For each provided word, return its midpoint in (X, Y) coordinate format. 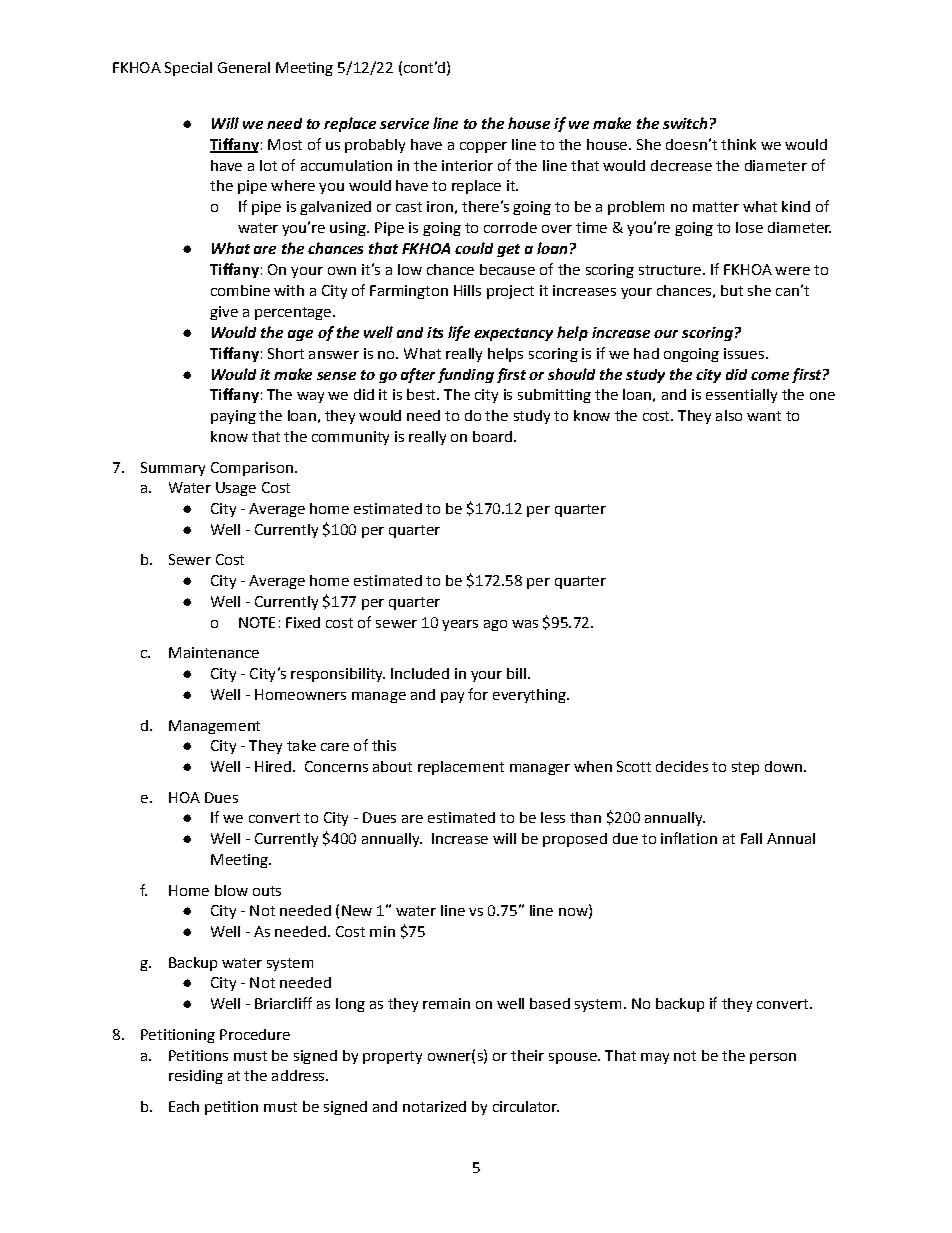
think (738, 144)
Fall (751, 838)
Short (286, 353)
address (299, 1075)
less (553, 817)
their (527, 1055)
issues (744, 353)
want (764, 416)
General (244, 67)
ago (495, 625)
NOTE (257, 622)
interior (467, 165)
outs (267, 891)
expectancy (513, 334)
